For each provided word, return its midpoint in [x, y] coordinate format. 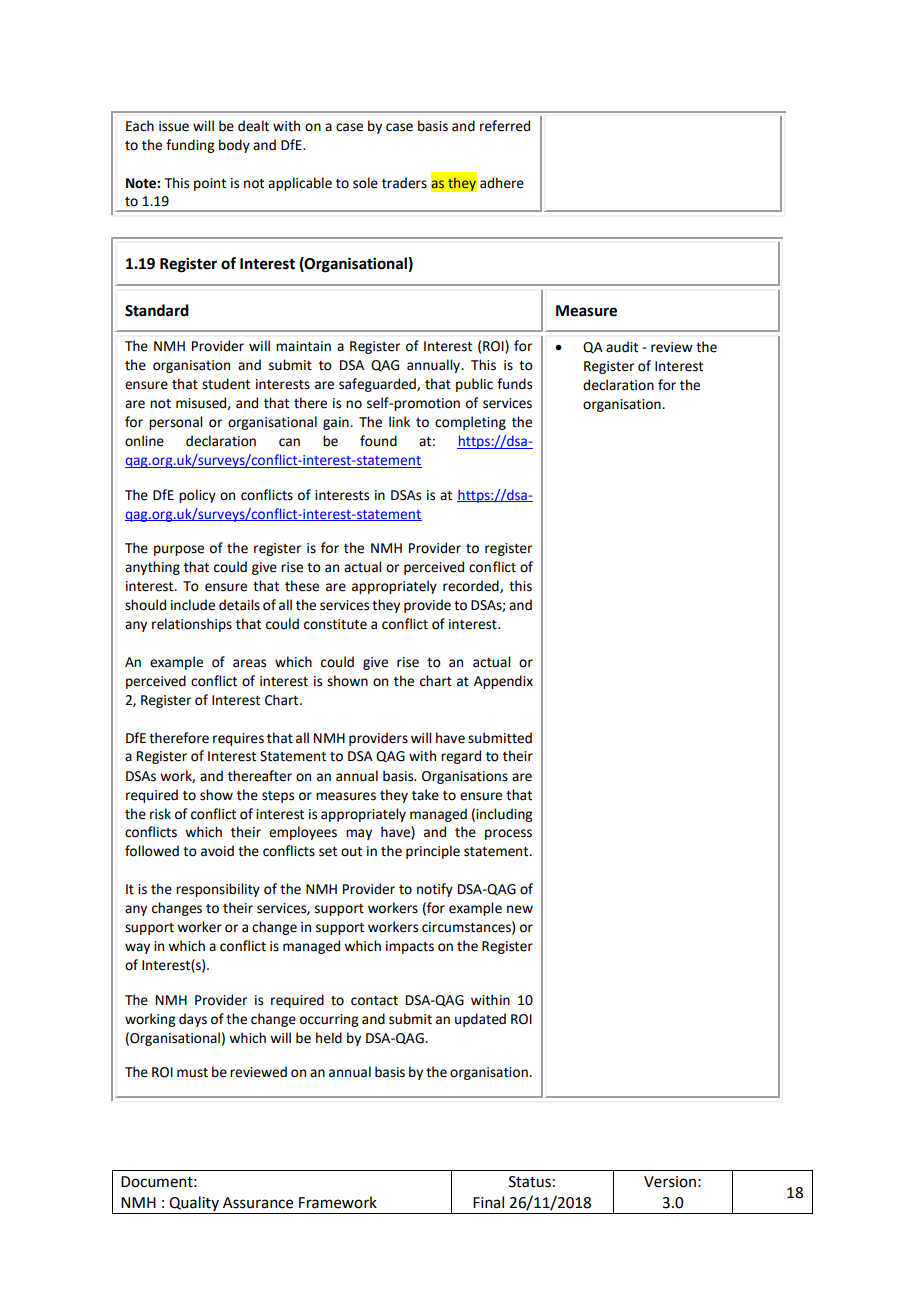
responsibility [218, 890]
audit [622, 347]
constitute [335, 624]
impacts [410, 947]
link [399, 421]
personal [175, 423]
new [520, 909]
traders [404, 183]
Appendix [503, 682]
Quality [194, 1205]
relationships [192, 625]
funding [190, 146]
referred [505, 126]
